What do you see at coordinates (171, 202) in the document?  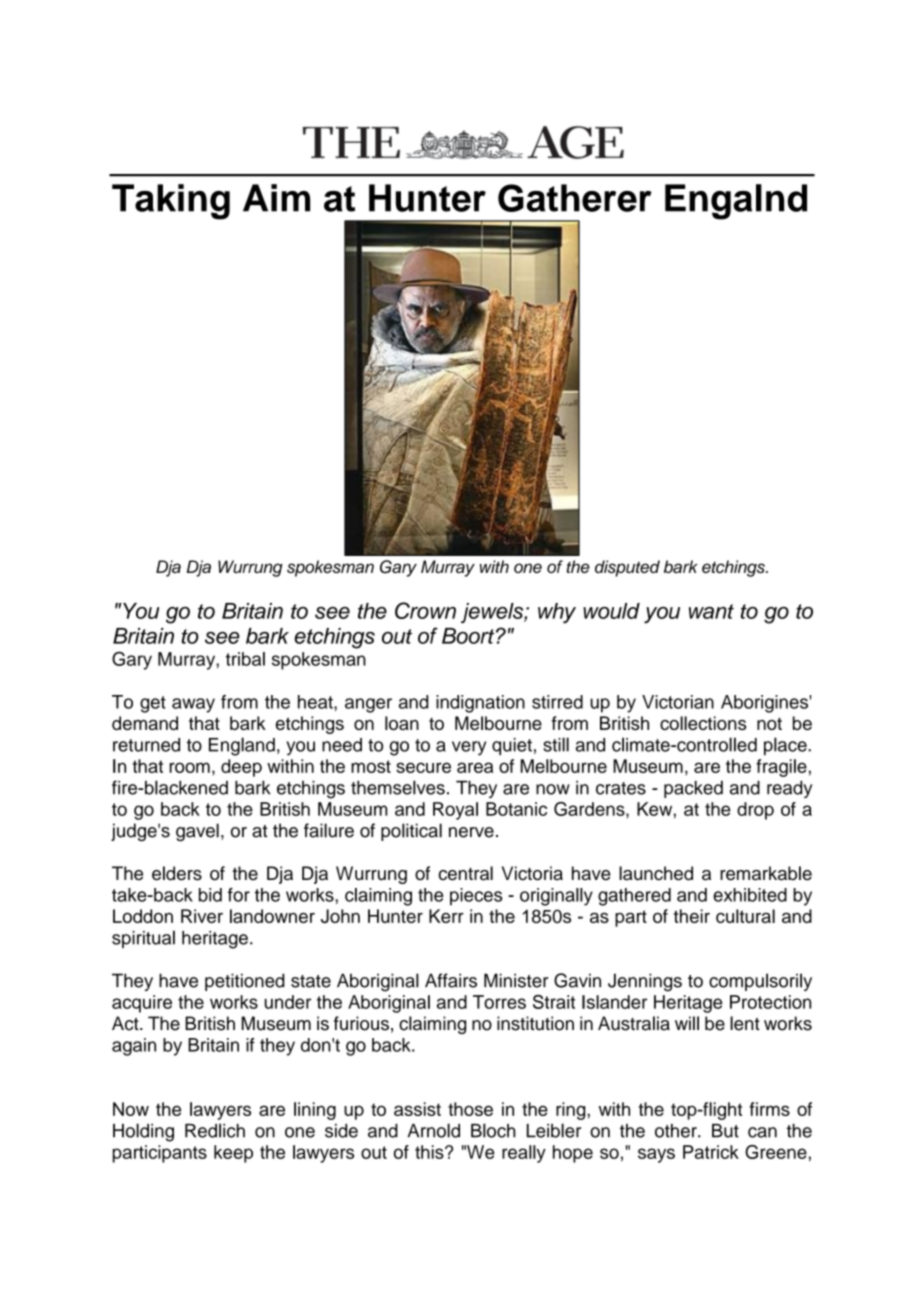 I see `Taking` at bounding box center [171, 202].
